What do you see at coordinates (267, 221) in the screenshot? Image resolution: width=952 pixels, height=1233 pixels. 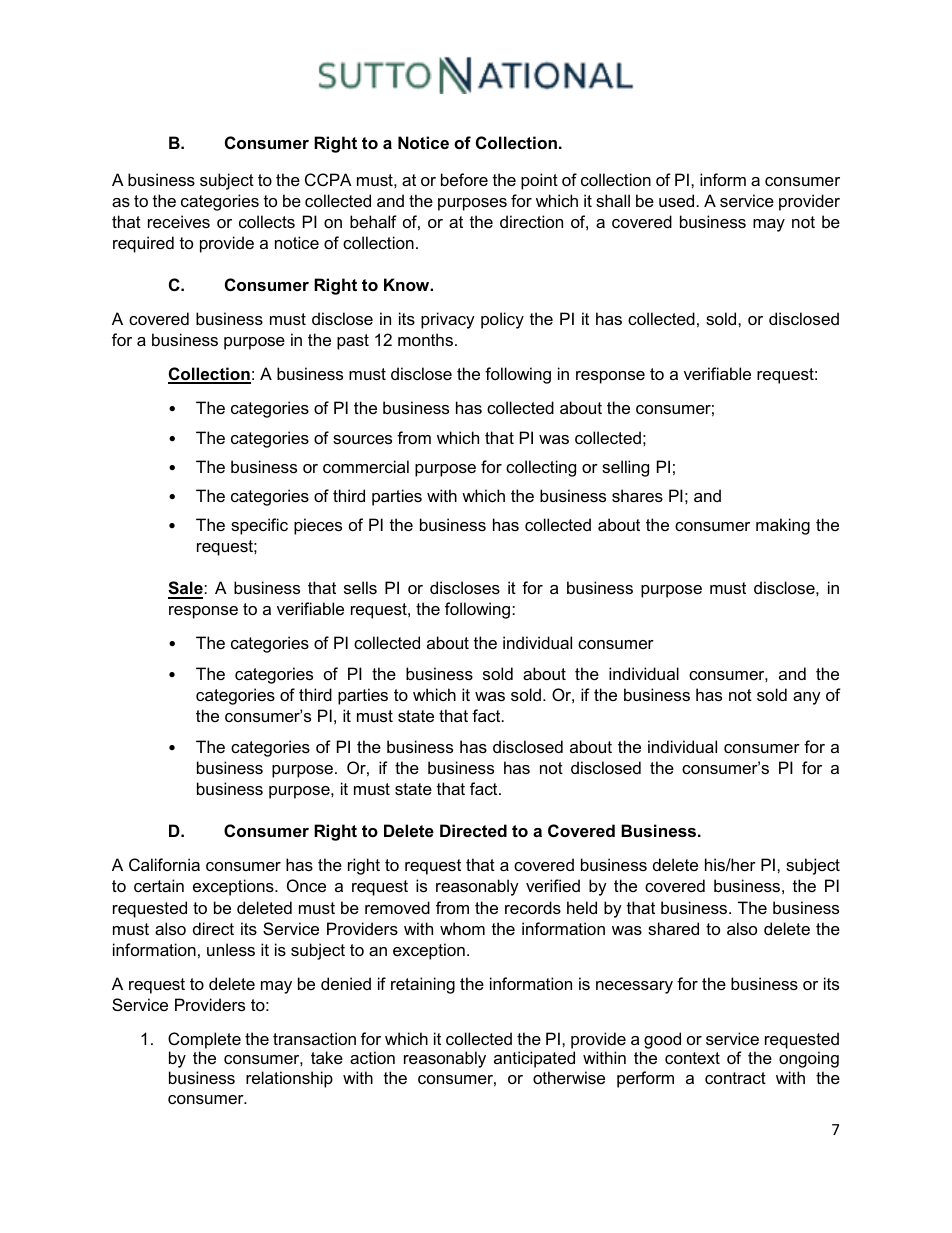 I see `collects` at bounding box center [267, 221].
